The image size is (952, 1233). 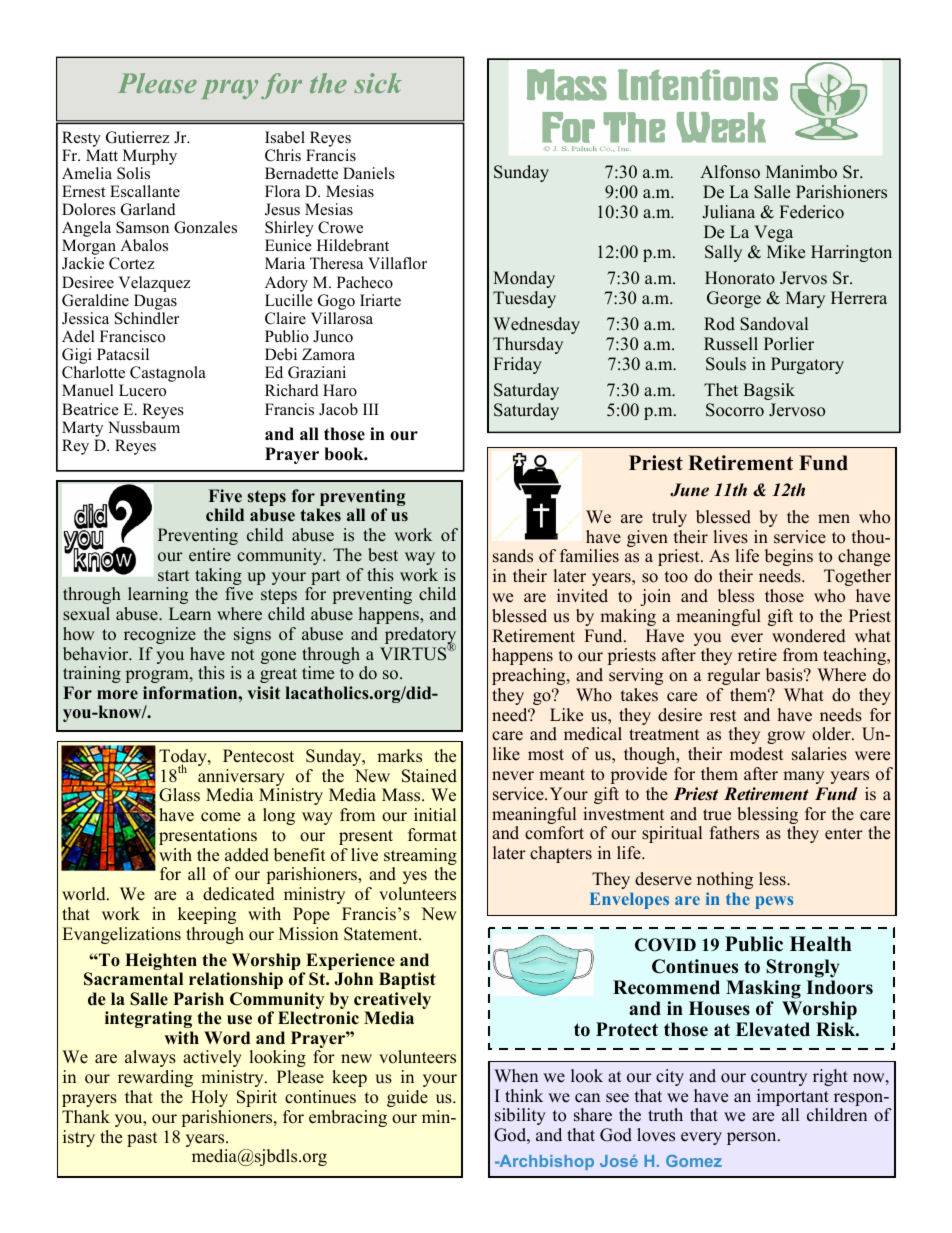 I want to click on III, so click(x=371, y=409).
